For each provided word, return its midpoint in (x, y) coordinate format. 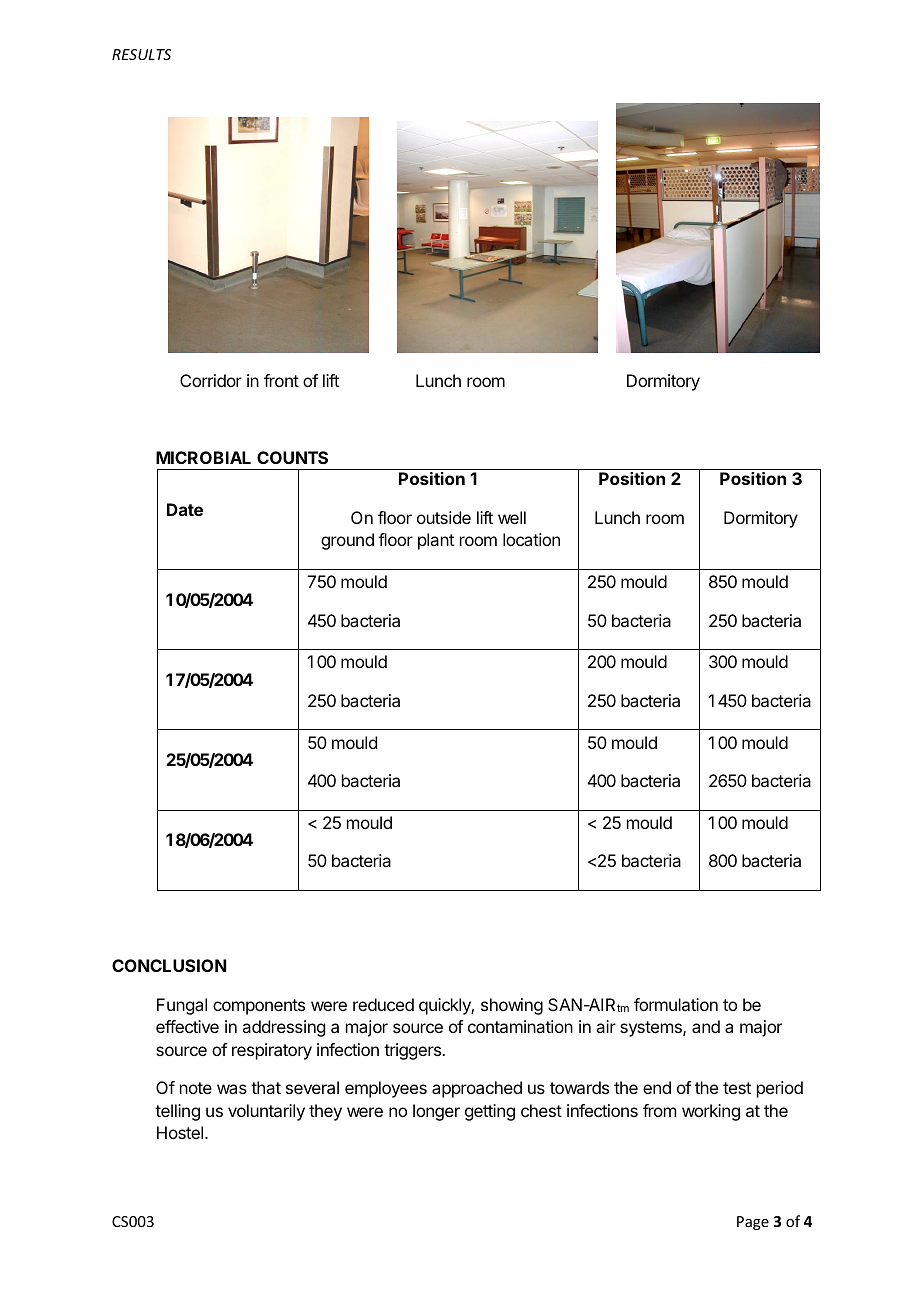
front (281, 380)
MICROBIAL (203, 457)
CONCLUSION (169, 965)
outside (444, 517)
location (531, 539)
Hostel (181, 1132)
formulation (676, 1004)
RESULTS (141, 54)
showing (512, 1006)
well (512, 517)
